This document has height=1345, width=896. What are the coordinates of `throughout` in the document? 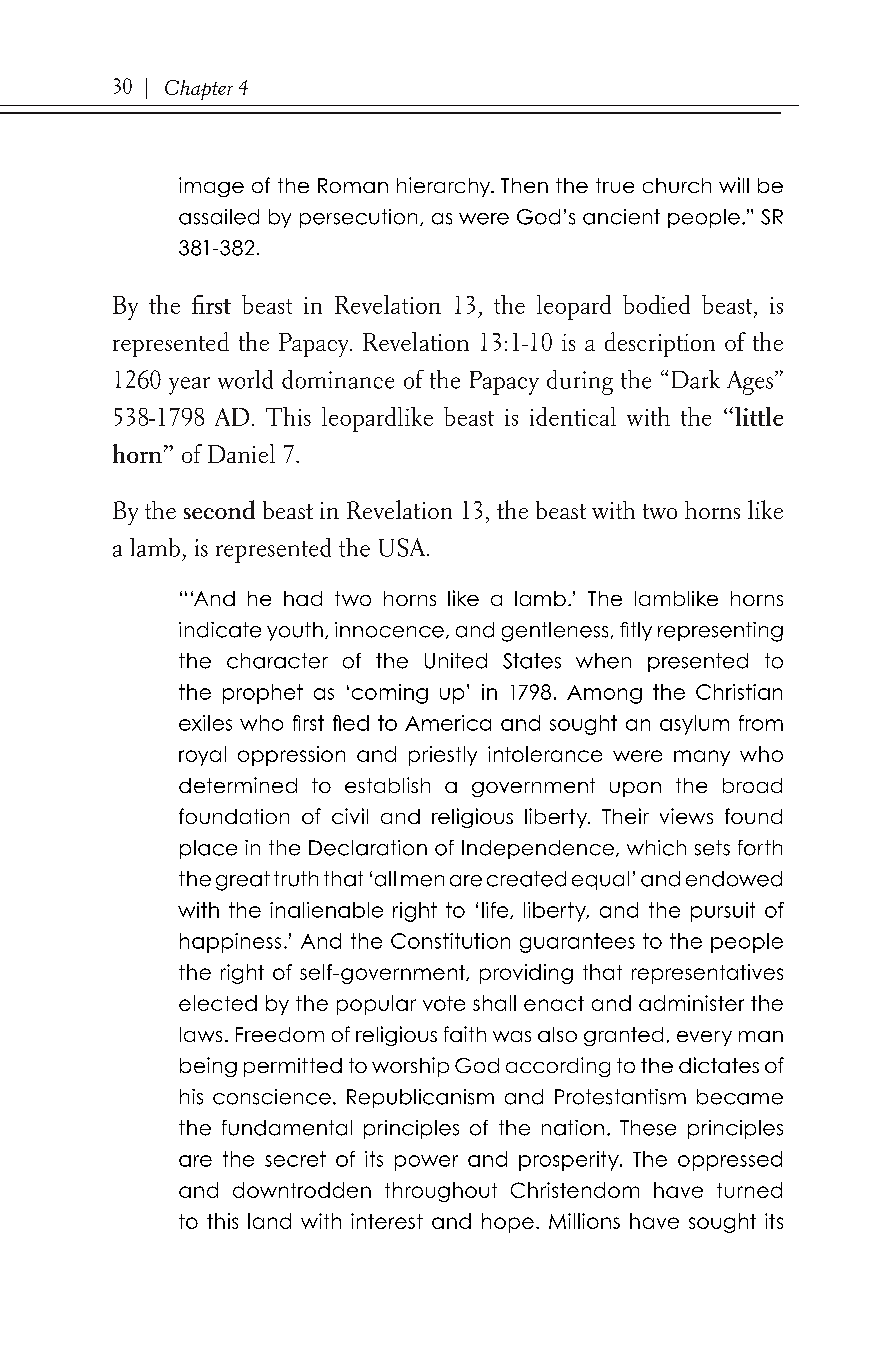 It's located at (441, 1192).
